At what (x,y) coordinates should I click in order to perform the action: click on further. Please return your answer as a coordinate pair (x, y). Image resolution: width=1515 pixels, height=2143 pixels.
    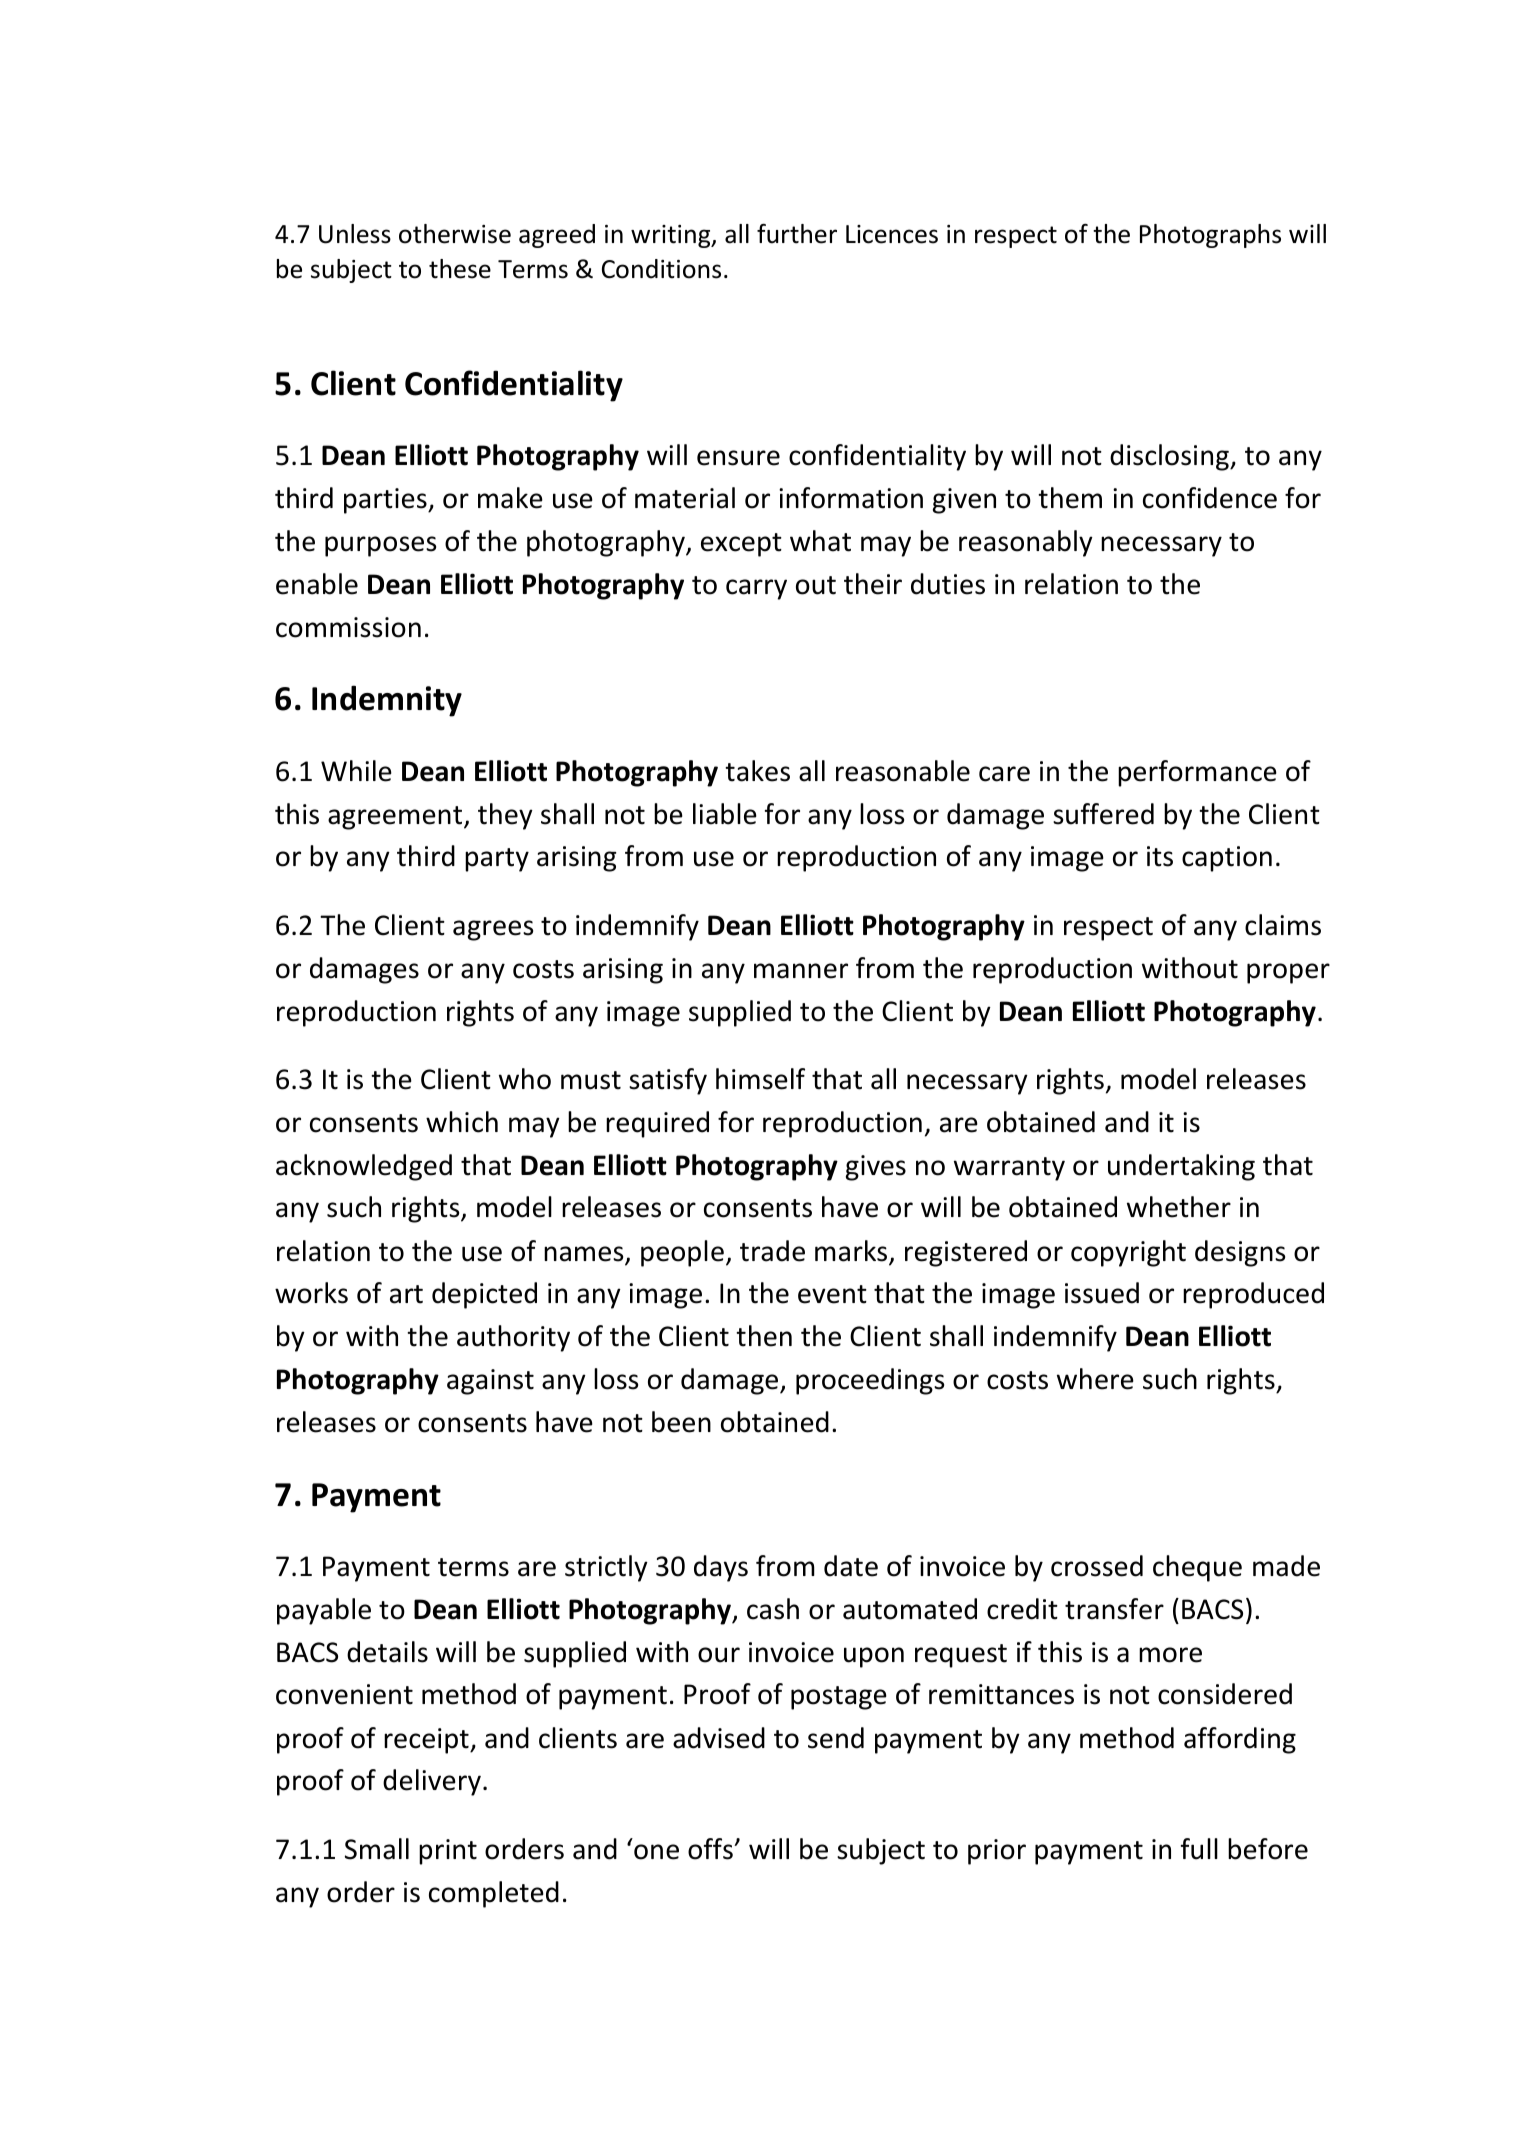
    Looking at the image, I should click on (797, 234).
